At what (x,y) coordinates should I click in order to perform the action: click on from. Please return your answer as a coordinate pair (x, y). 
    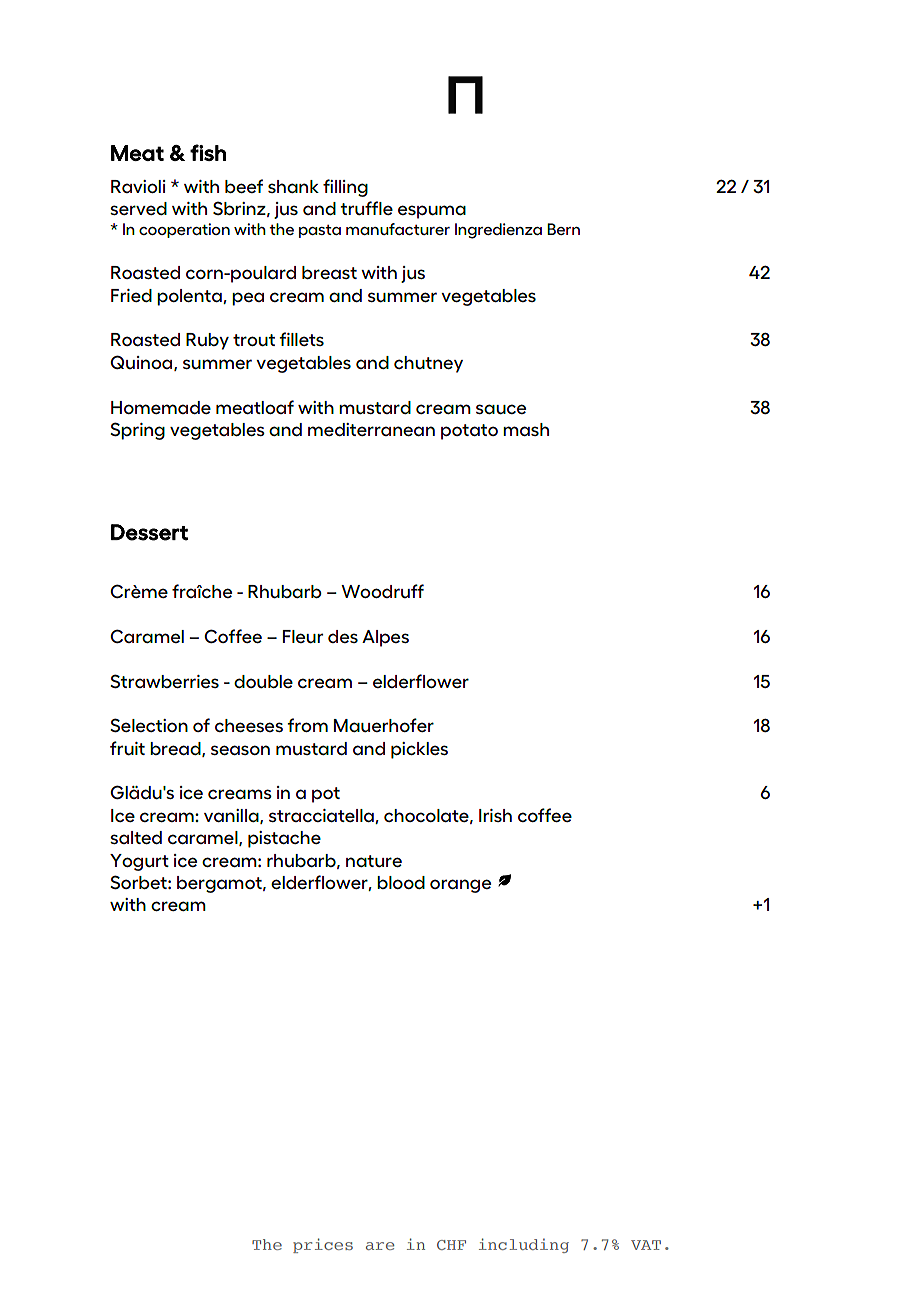
    Looking at the image, I should click on (307, 725).
